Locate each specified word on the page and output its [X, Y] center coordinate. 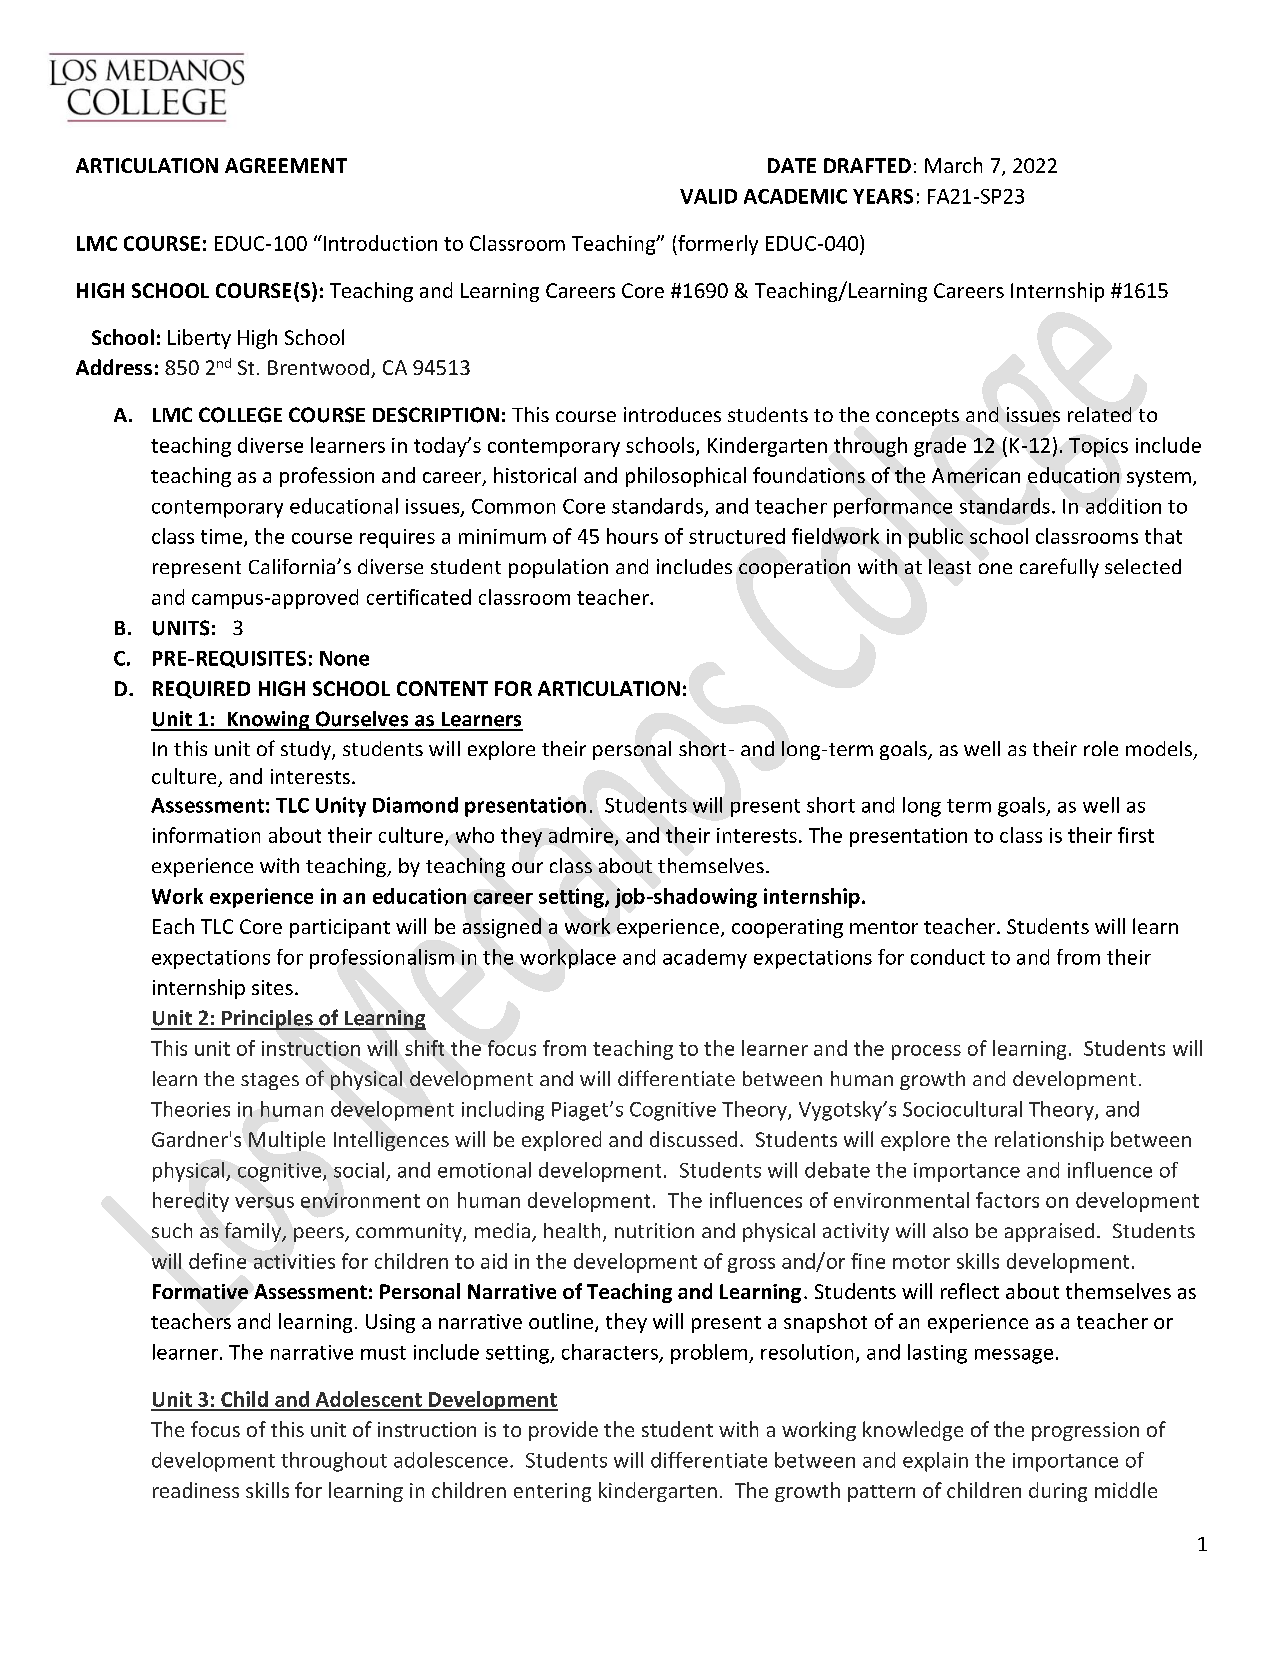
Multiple [287, 1141]
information [206, 835]
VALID [708, 196]
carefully [1059, 568]
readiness [196, 1490]
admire [582, 836]
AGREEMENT [286, 165]
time [223, 538]
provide [563, 1431]
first [1136, 835]
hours [632, 536]
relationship [1049, 1141]
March [953, 165]
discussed [693, 1139]
